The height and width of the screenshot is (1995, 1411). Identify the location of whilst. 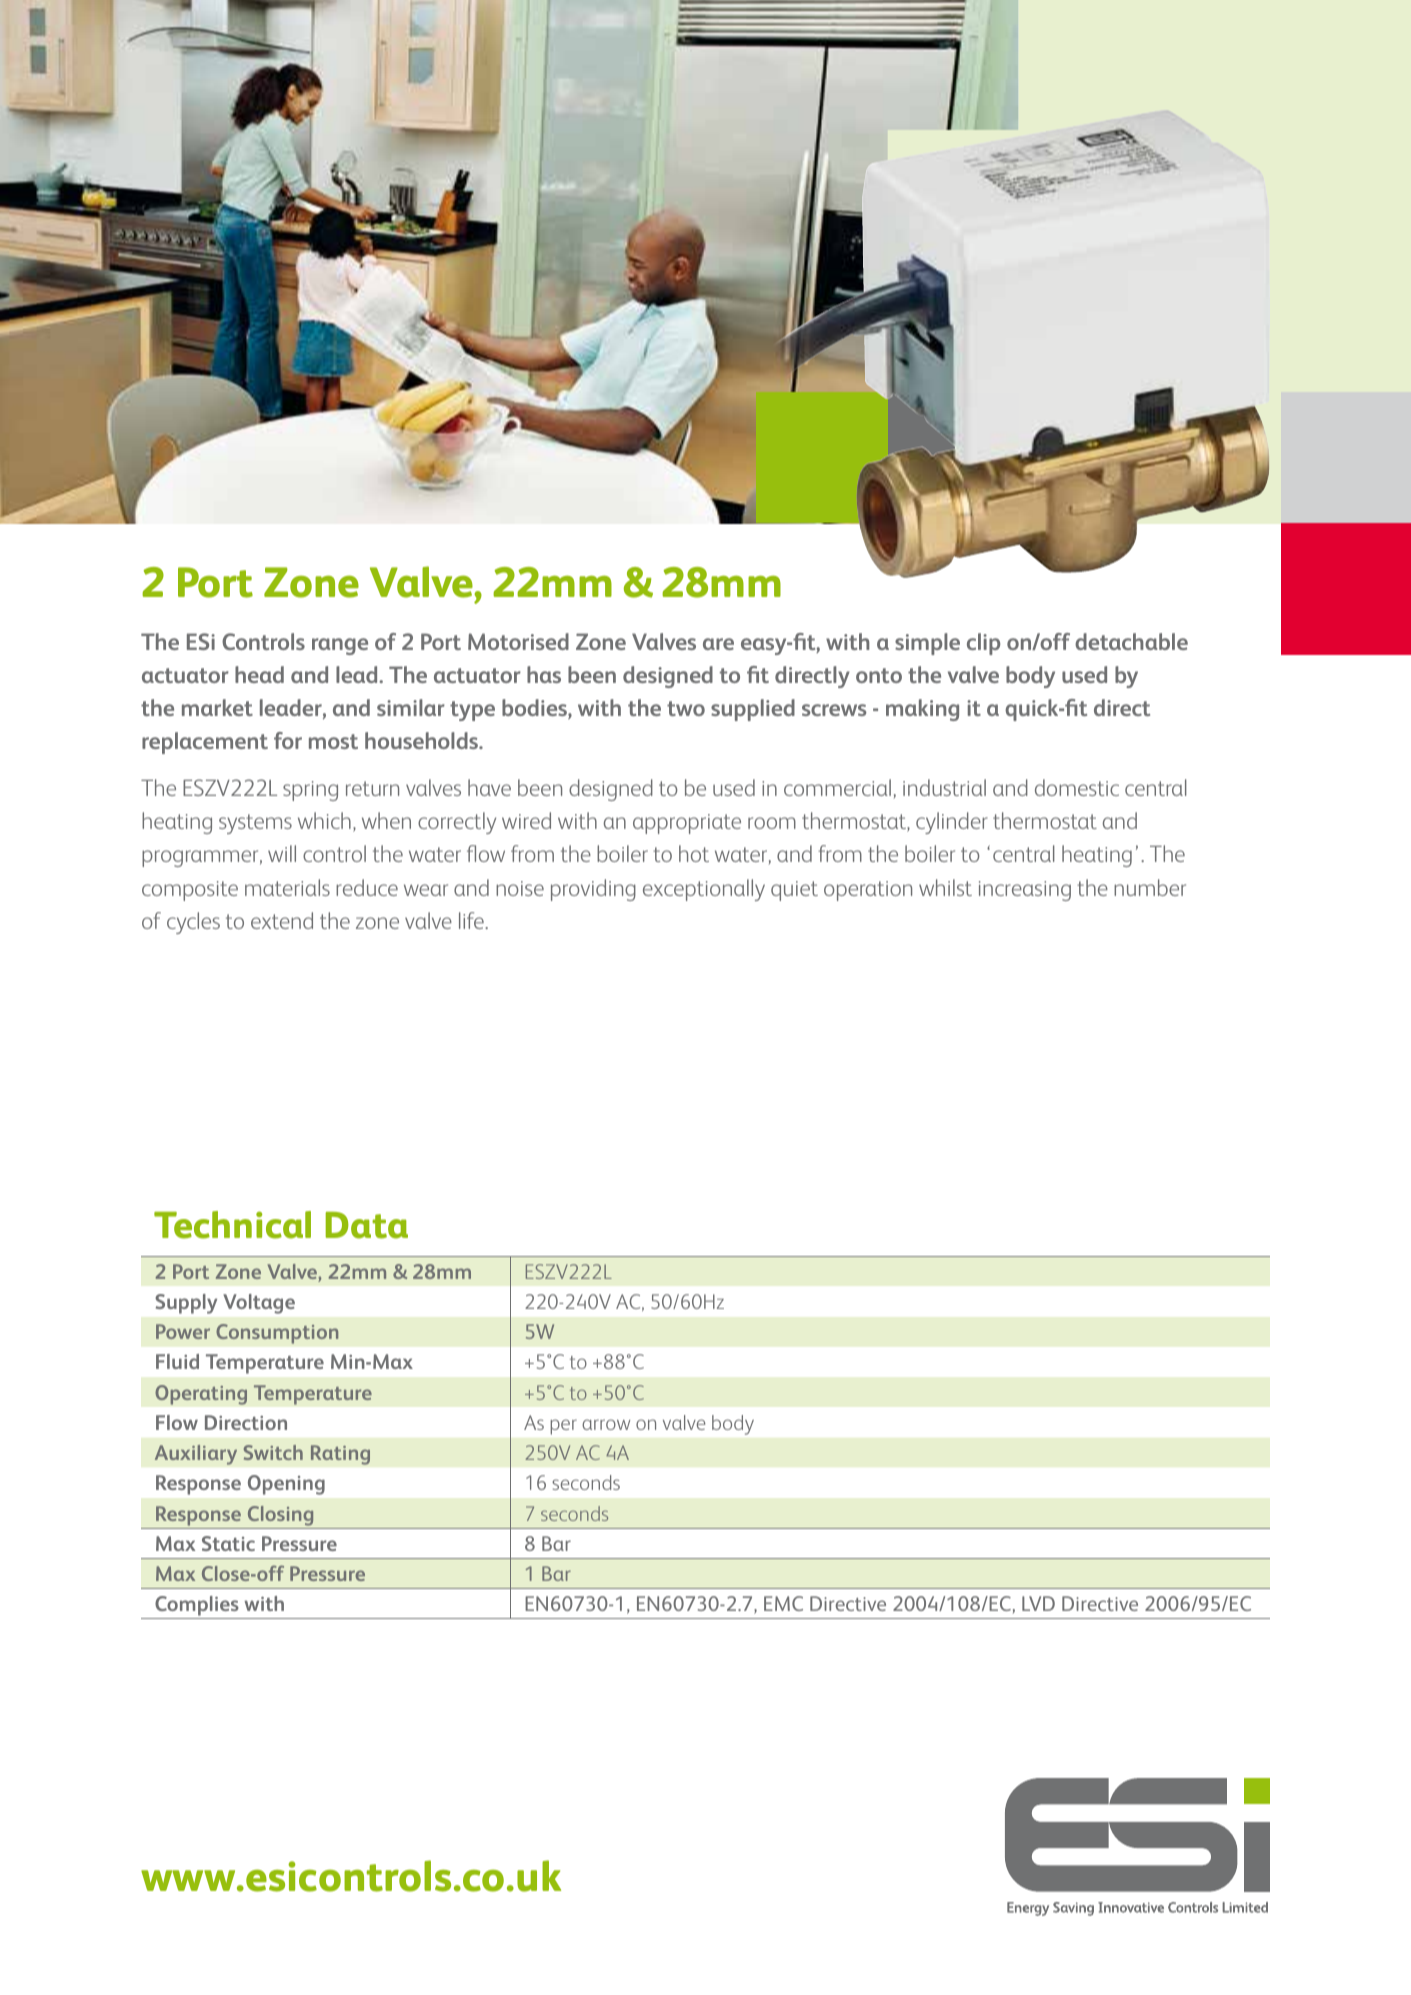
(945, 887).
